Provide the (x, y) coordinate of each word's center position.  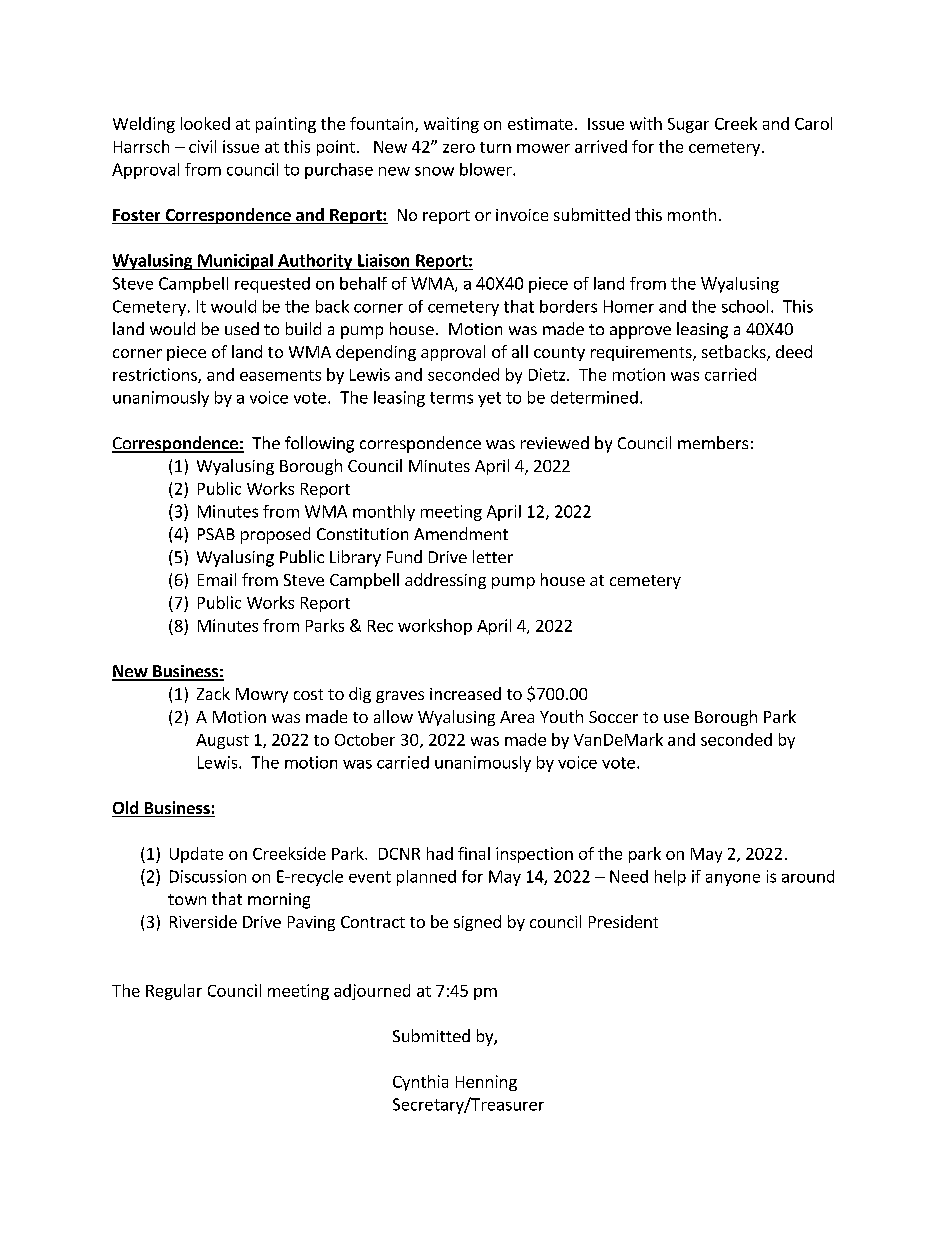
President (623, 921)
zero (459, 148)
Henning (486, 1083)
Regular (174, 992)
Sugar (688, 125)
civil (202, 146)
